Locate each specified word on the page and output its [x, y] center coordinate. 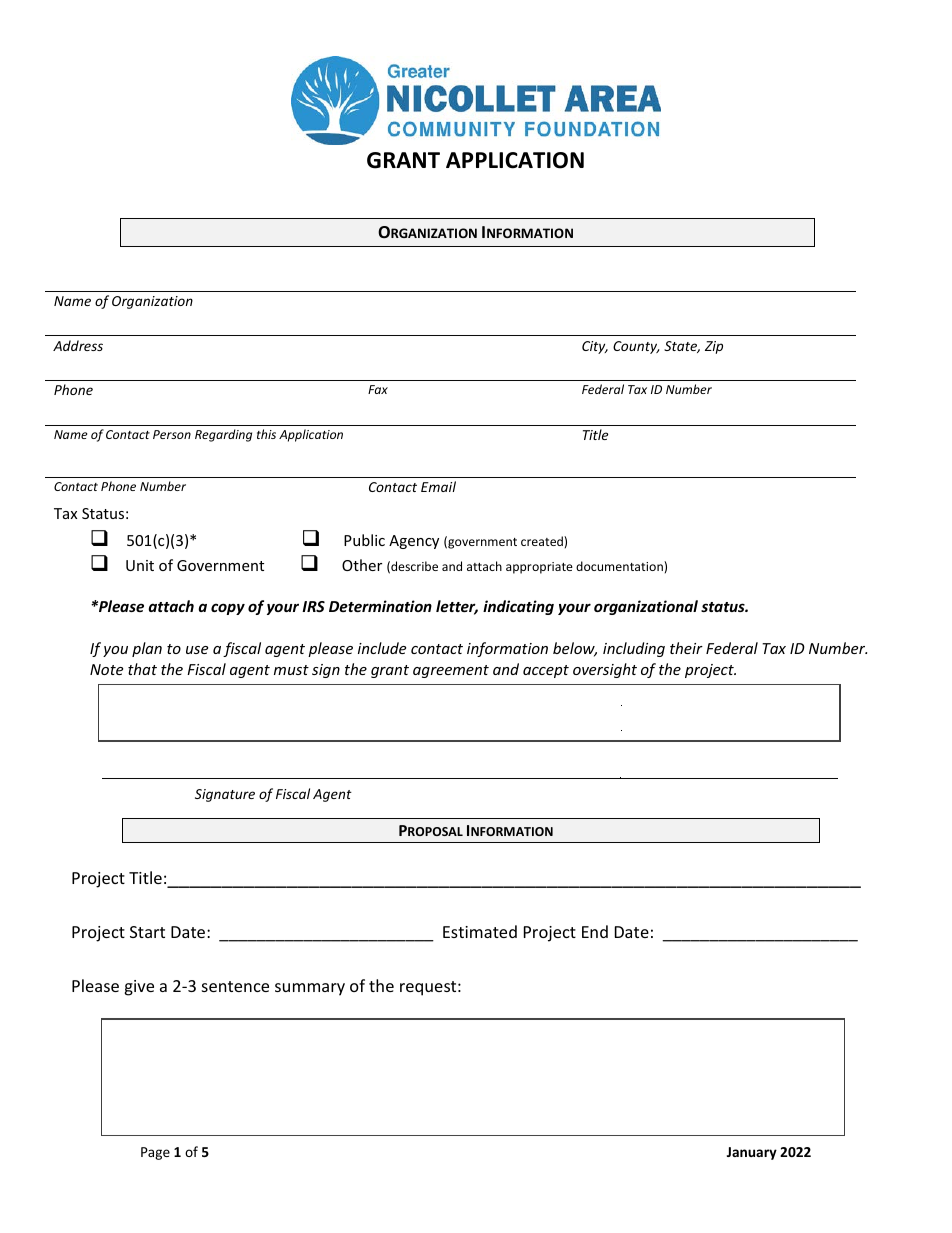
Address [78, 345]
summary [310, 989]
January [752, 1153]
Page [155, 1153]
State [682, 347]
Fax [378, 389]
